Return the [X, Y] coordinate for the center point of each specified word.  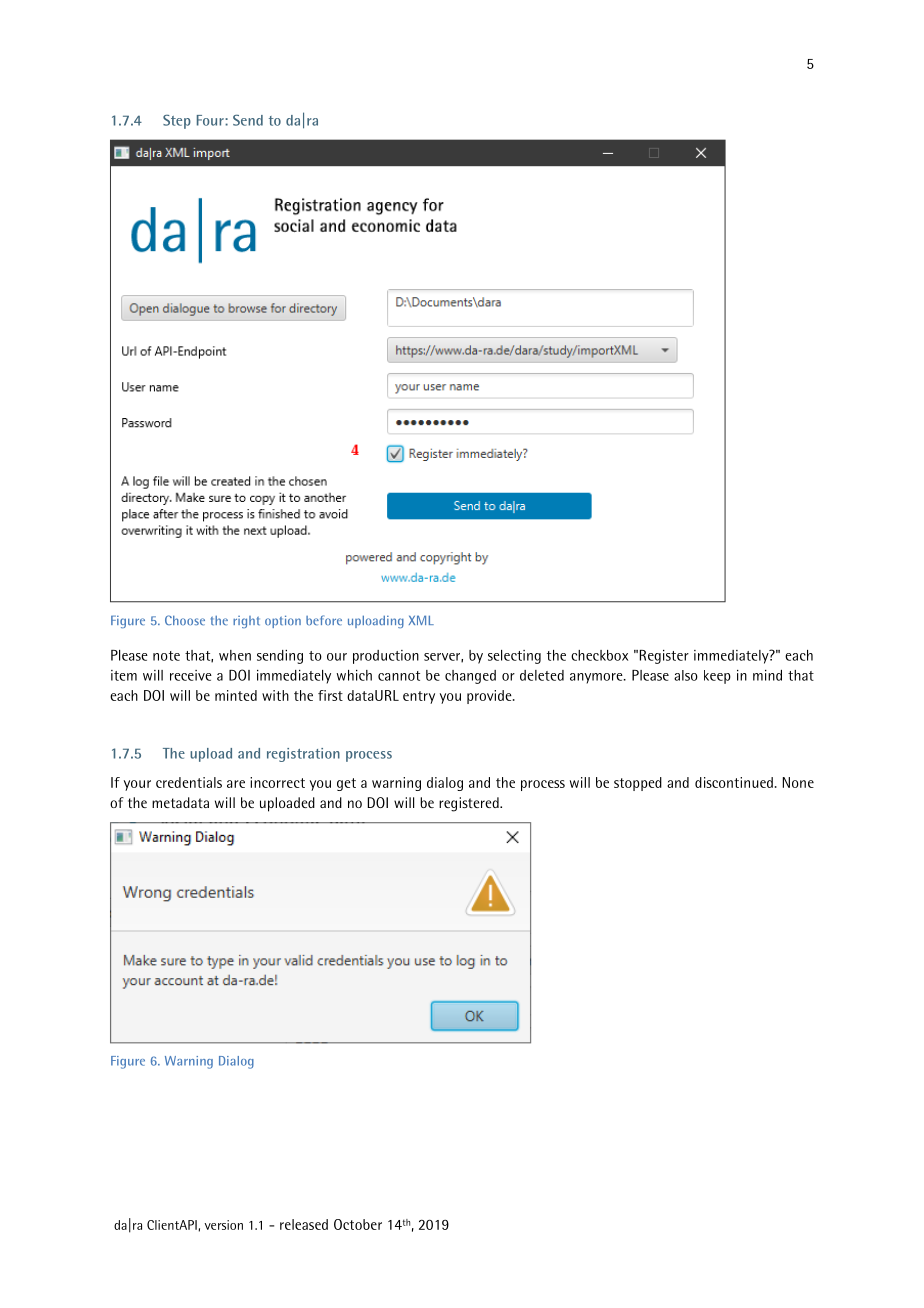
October [358, 1224]
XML [421, 620]
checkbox [599, 655]
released [304, 1224]
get [346, 784]
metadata [180, 802]
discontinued [734, 782]
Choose [185, 620]
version [224, 1225]
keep [717, 677]
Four [211, 120]
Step [177, 122]
